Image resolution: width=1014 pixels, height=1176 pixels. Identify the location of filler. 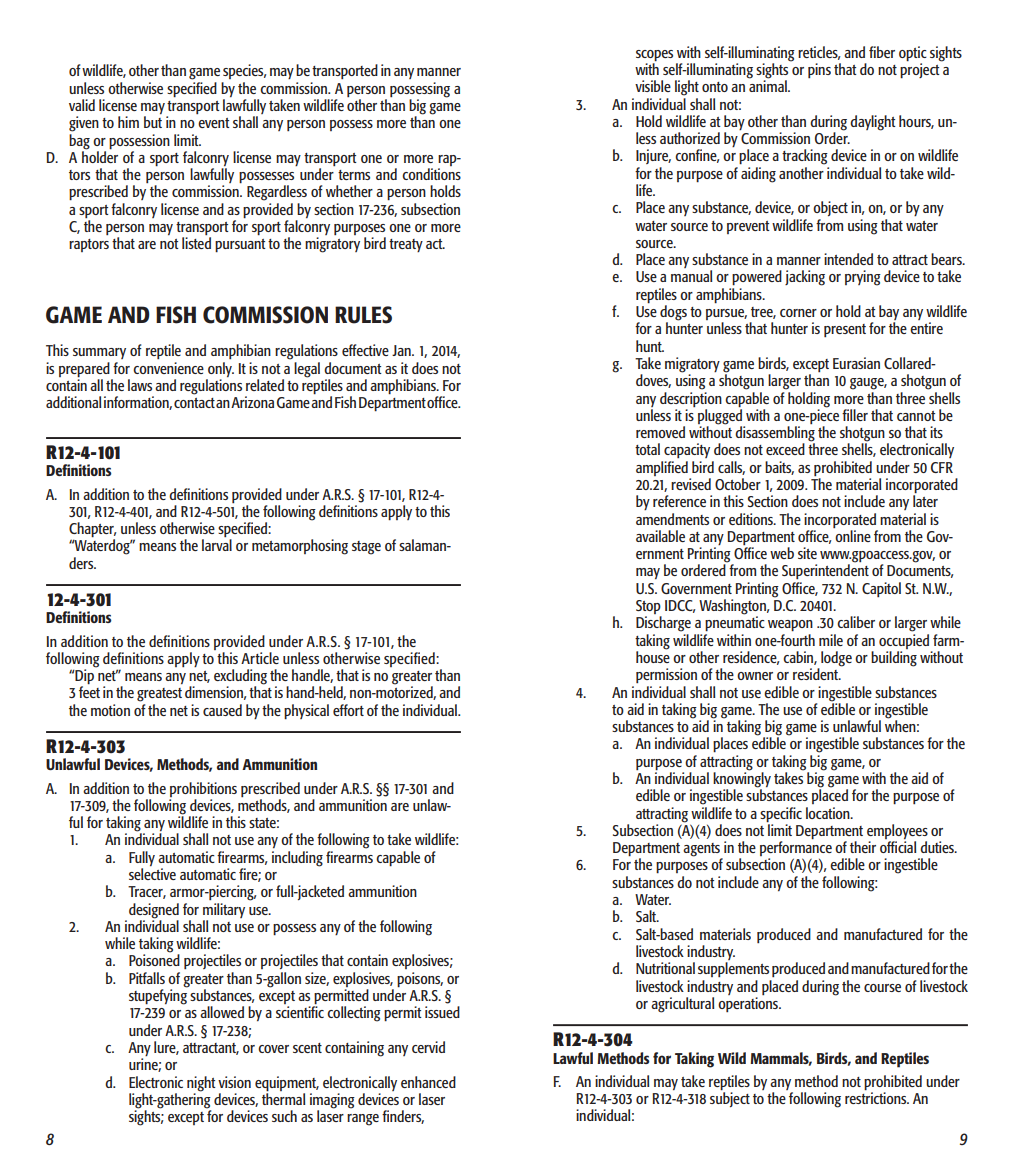
(855, 415).
